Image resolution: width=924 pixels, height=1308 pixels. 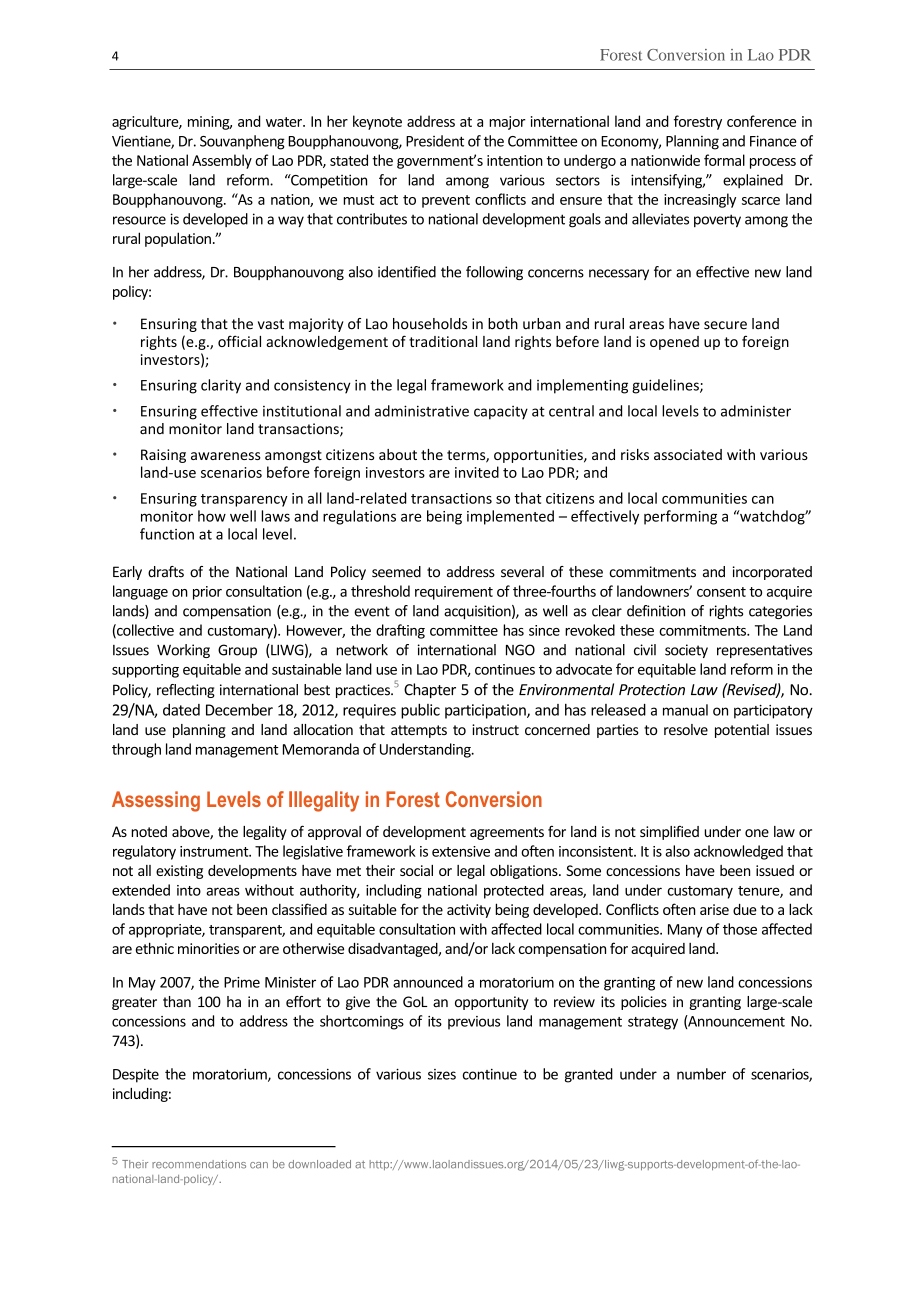 I want to click on formal, so click(x=724, y=160).
